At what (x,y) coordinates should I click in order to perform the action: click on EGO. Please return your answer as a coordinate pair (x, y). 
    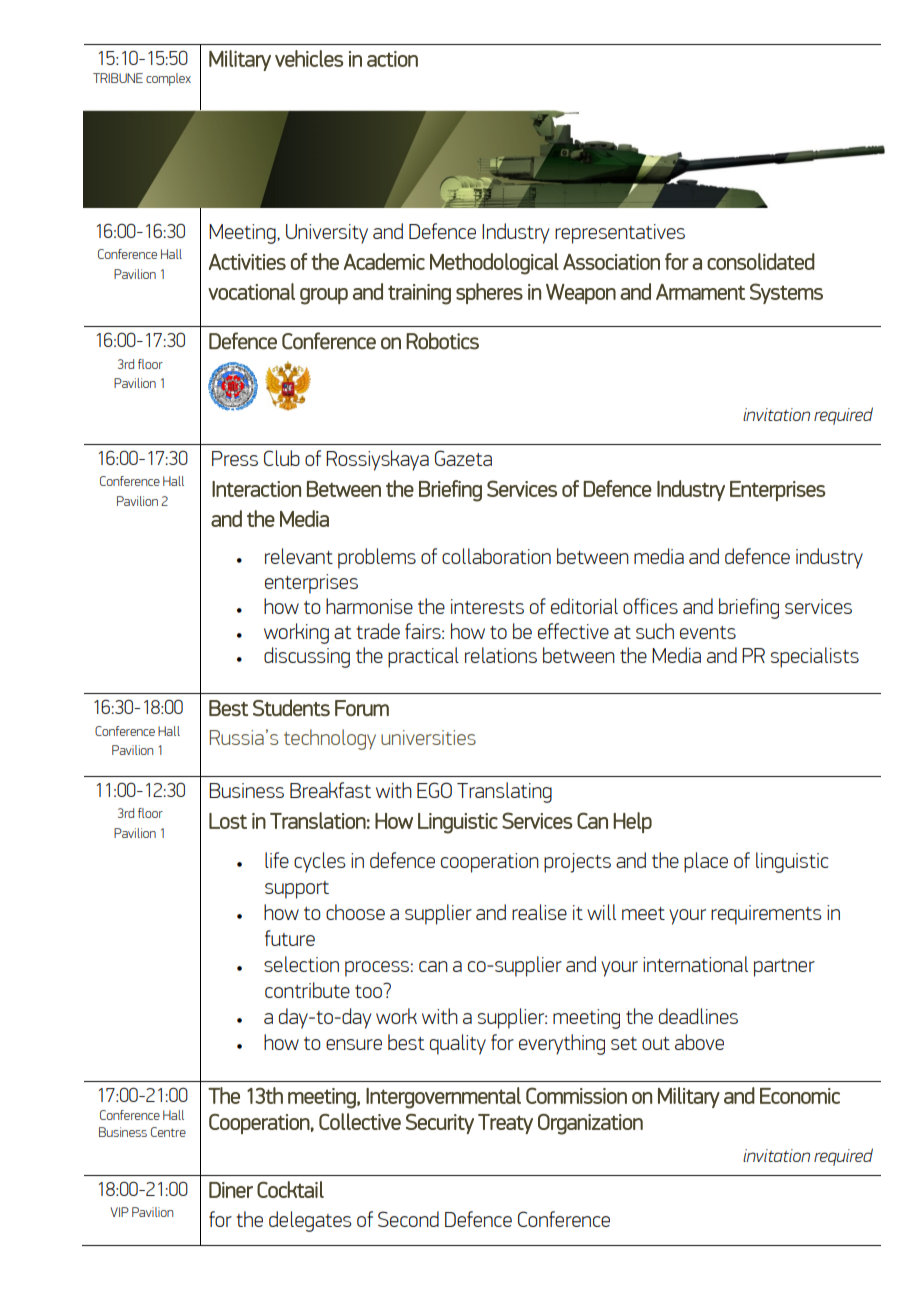
    Looking at the image, I should click on (434, 790).
